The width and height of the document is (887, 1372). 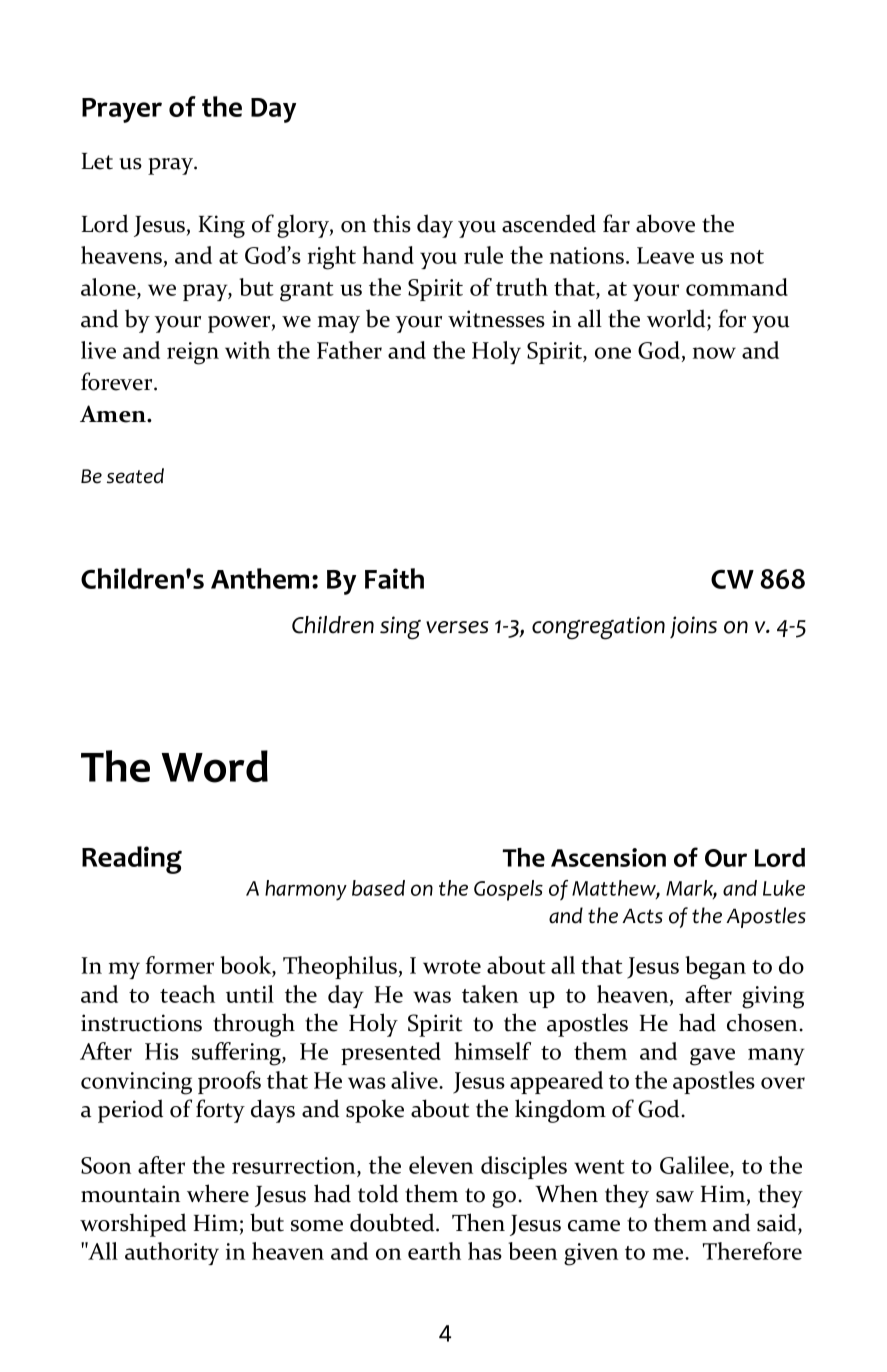 I want to click on Word, so click(x=215, y=766).
